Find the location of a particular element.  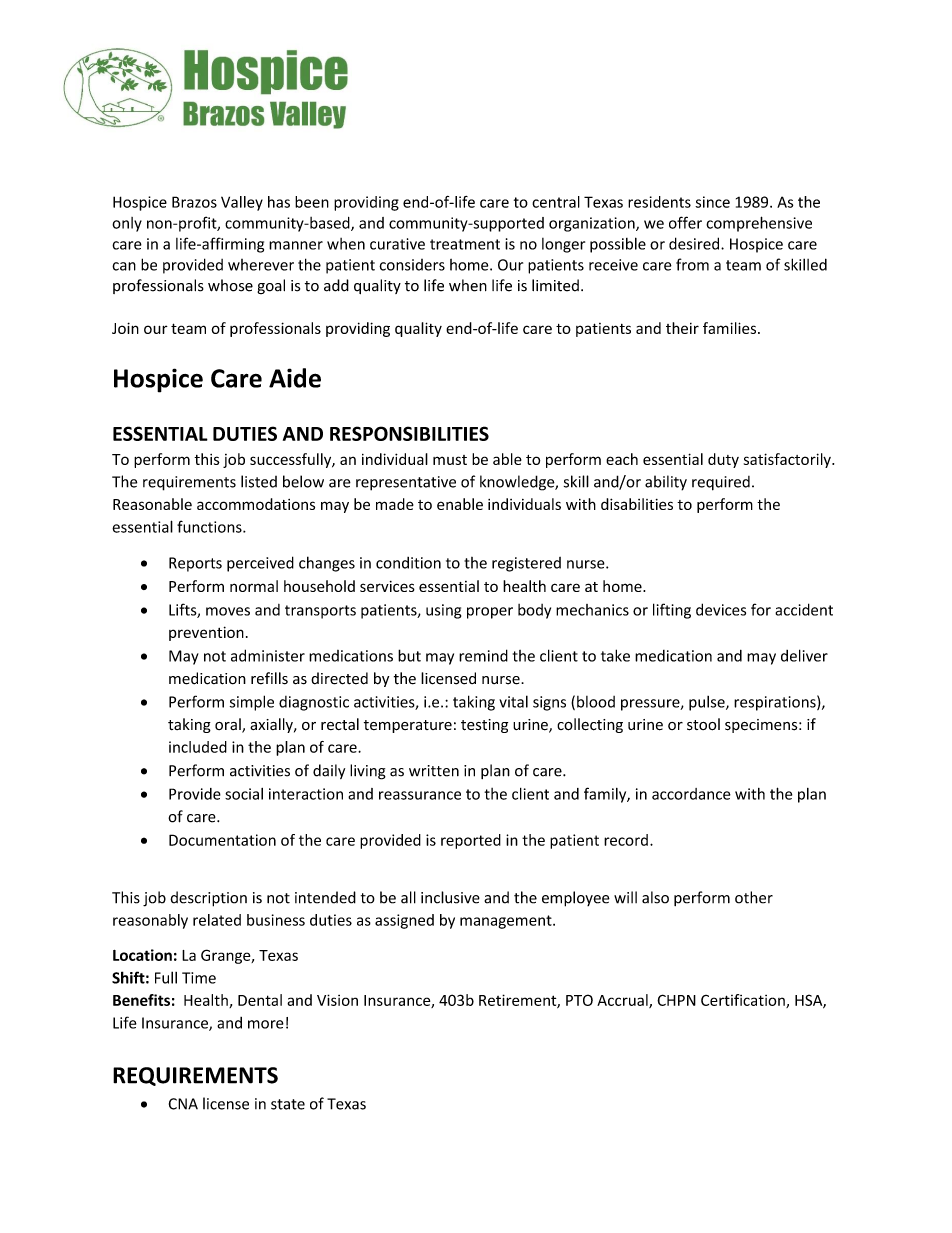

Valley is located at coordinates (242, 203).
